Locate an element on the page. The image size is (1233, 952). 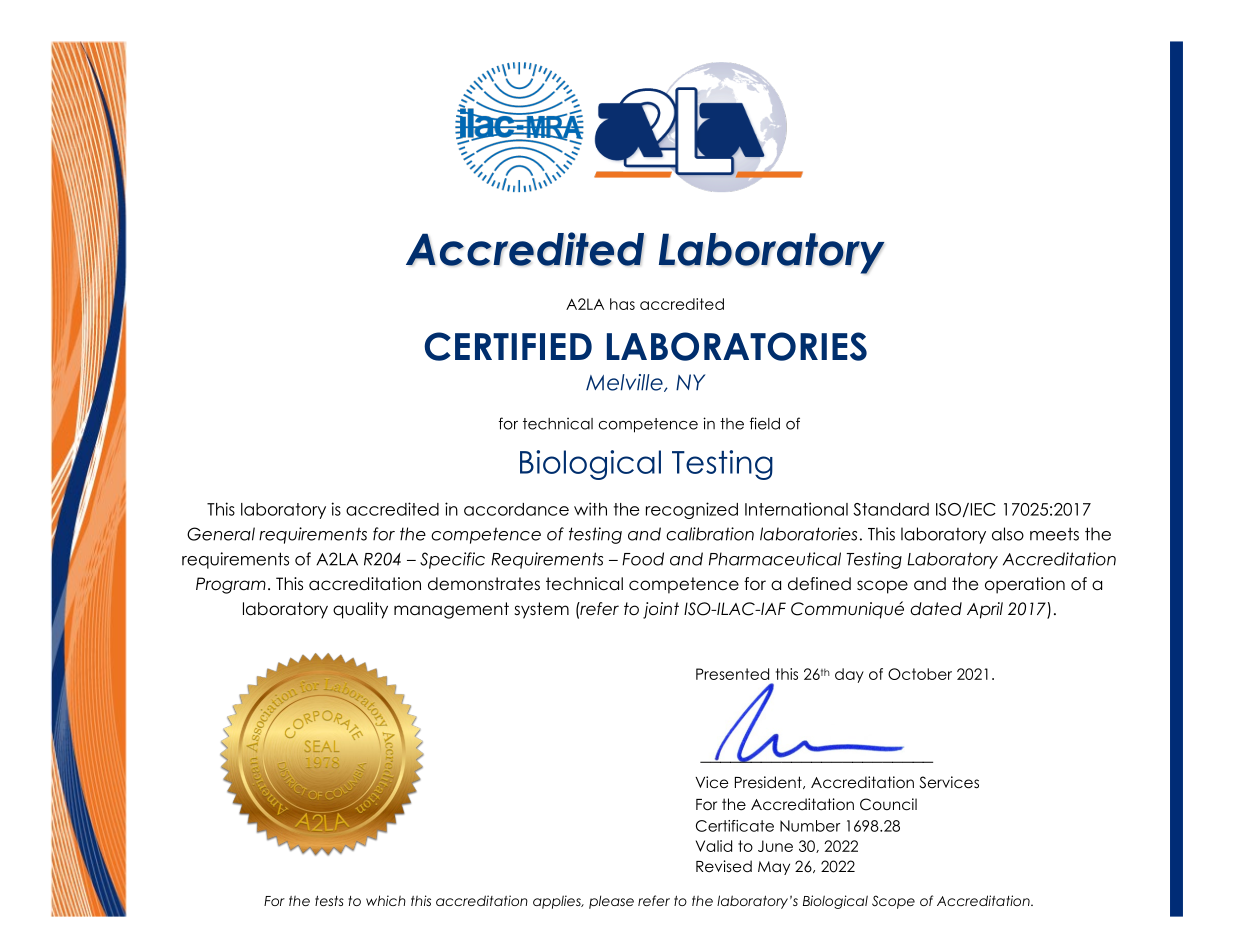
with is located at coordinates (590, 509).
